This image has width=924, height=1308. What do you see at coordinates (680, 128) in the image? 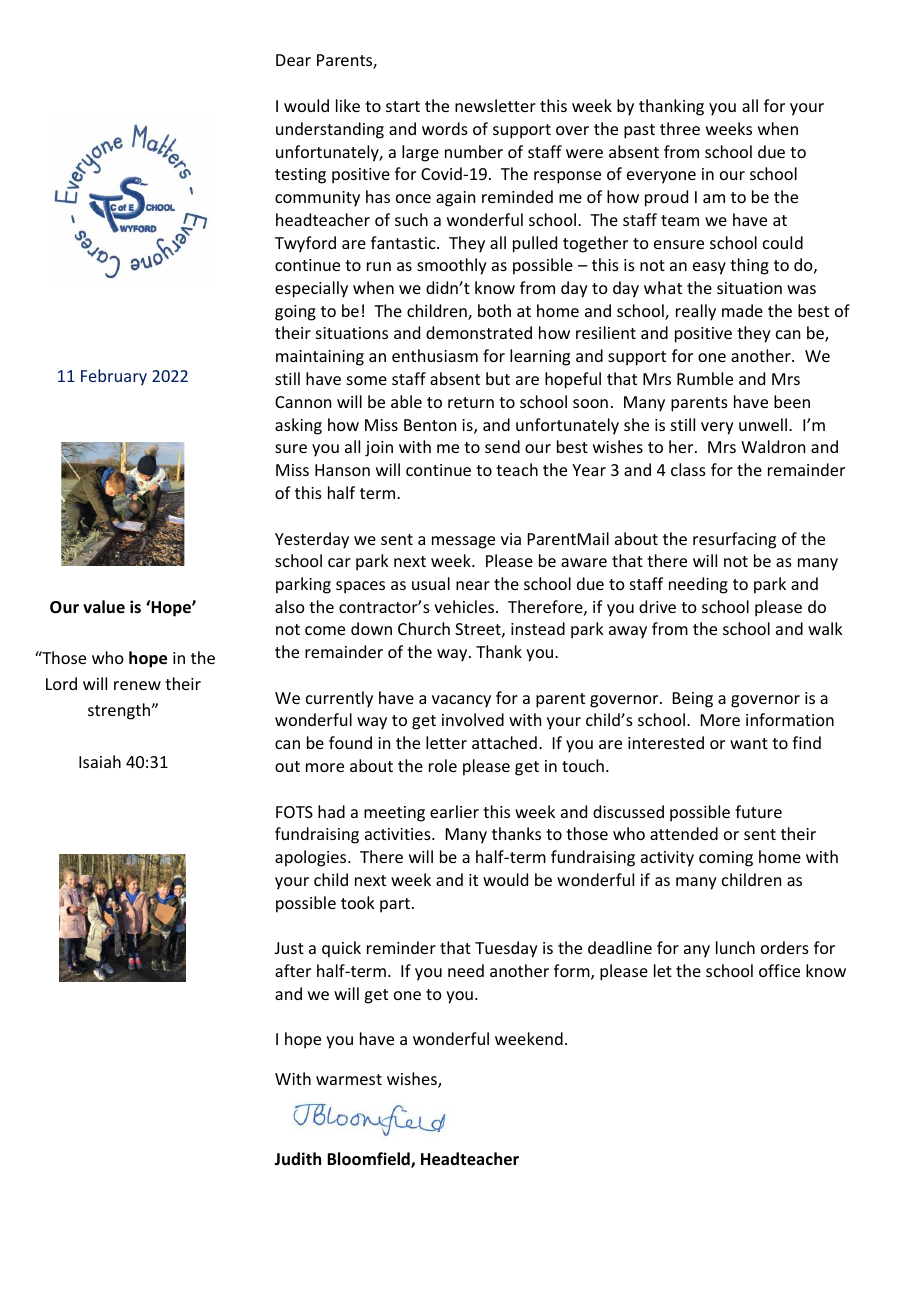
I see `three` at bounding box center [680, 128].
